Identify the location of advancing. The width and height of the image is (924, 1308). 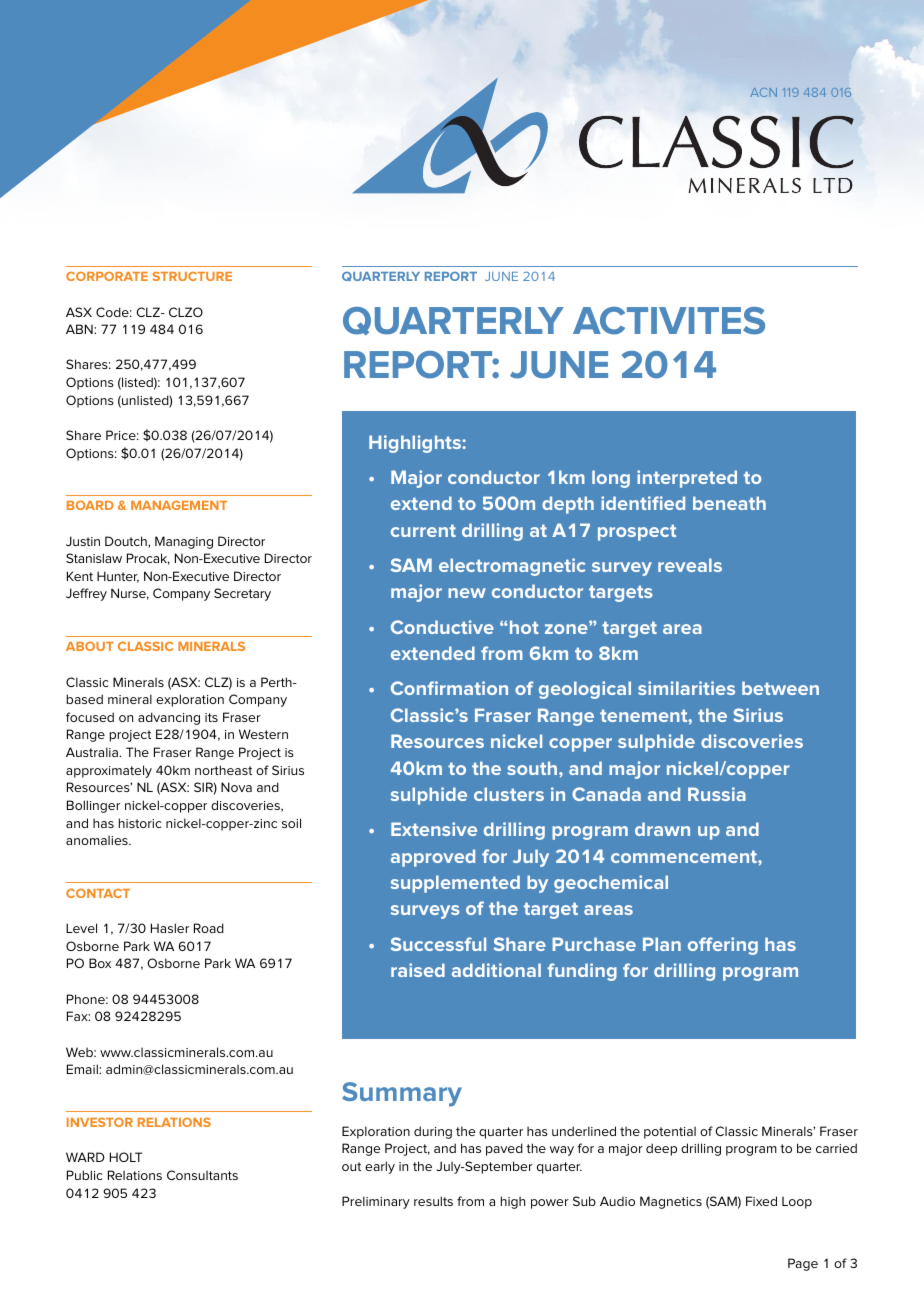
(169, 718).
